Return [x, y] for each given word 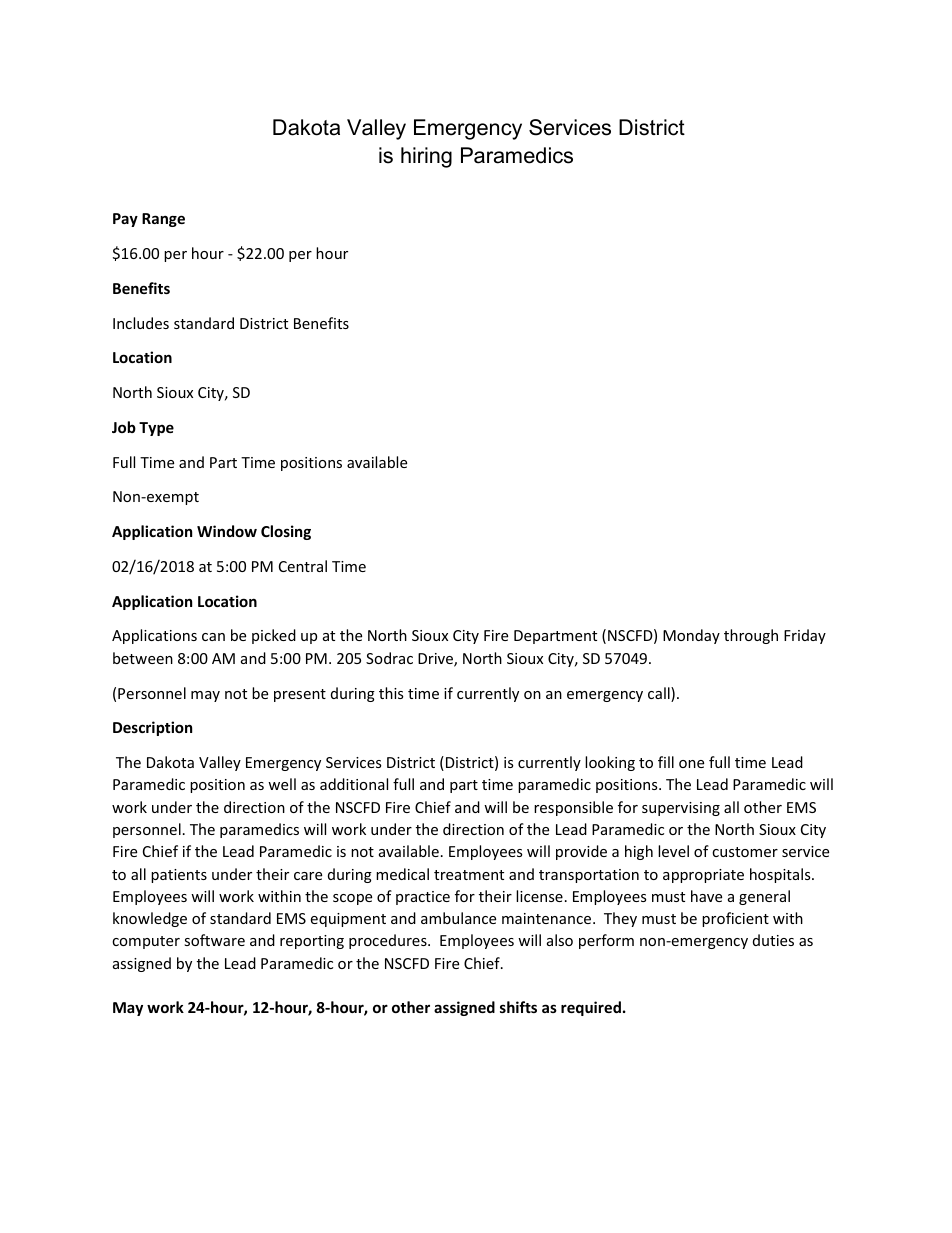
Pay [125, 220]
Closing [286, 532]
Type [156, 429]
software [214, 940]
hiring [426, 157]
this [391, 693]
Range [163, 220]
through [751, 636]
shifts [518, 1007]
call [660, 694]
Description [152, 728]
